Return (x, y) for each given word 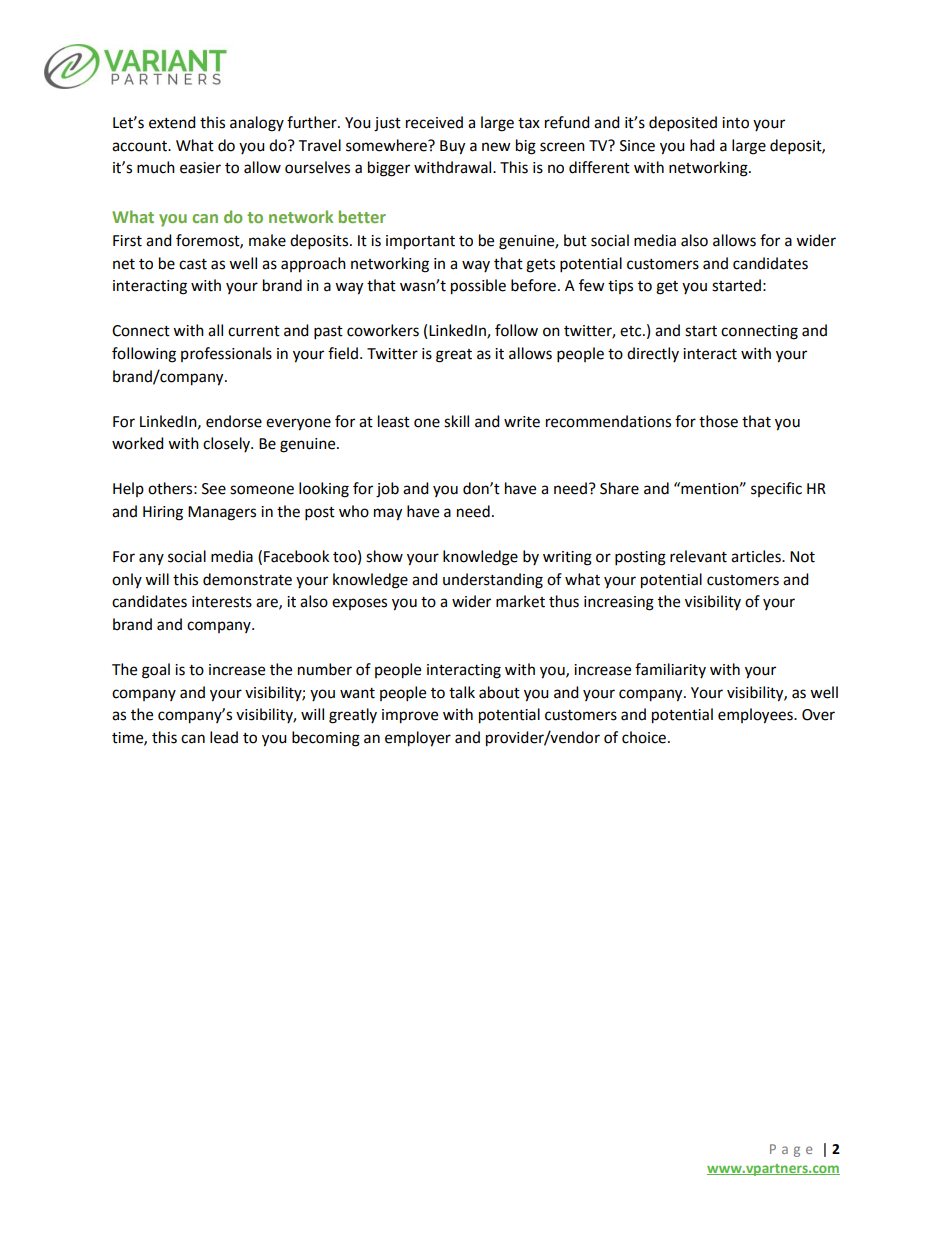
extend (172, 122)
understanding (493, 581)
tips (620, 287)
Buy (452, 147)
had (702, 145)
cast (193, 264)
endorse (234, 421)
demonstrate (247, 579)
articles (757, 556)
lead (224, 737)
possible (478, 287)
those (718, 421)
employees (756, 716)
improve (410, 716)
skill (456, 421)
